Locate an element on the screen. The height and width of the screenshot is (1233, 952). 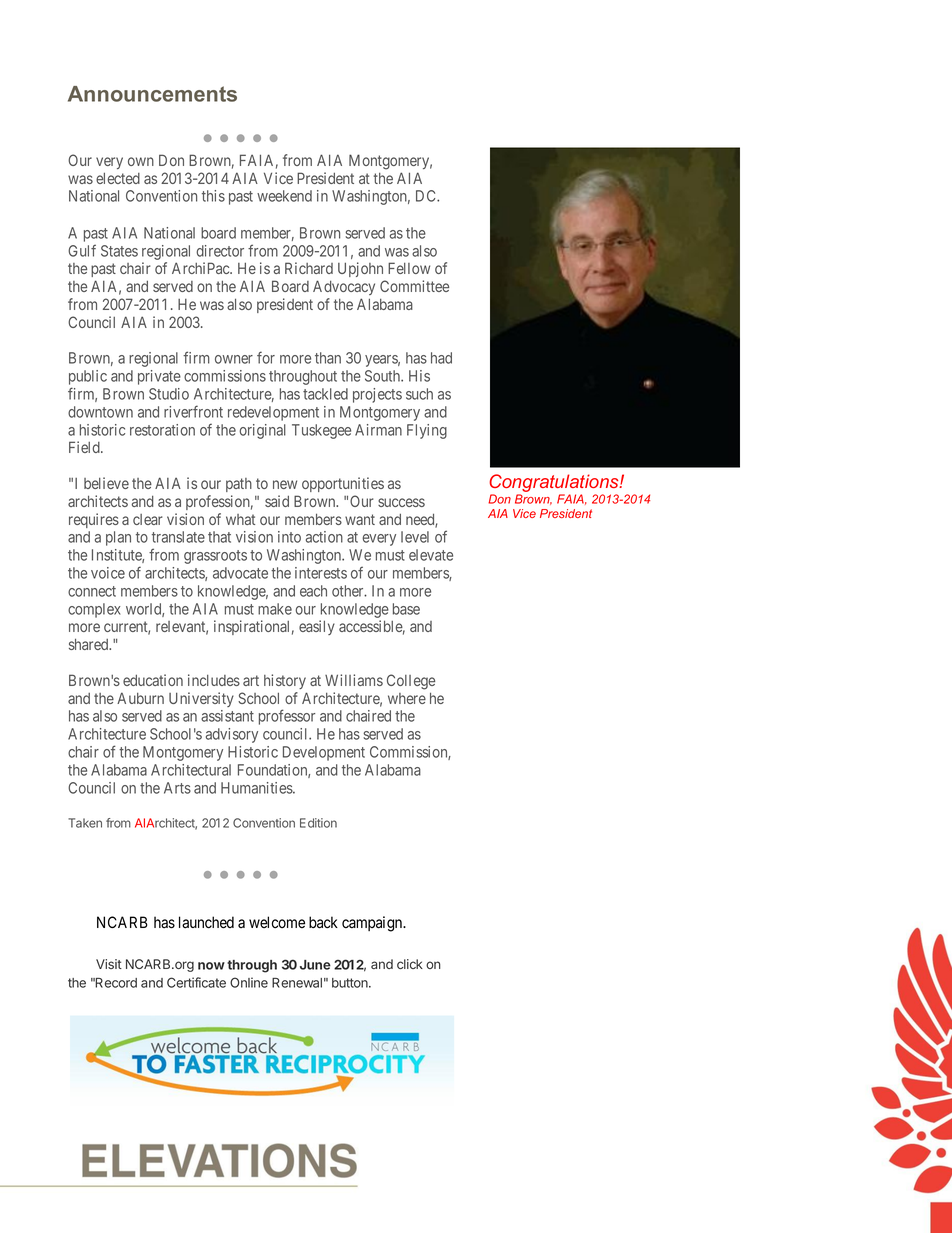
Announcements is located at coordinates (152, 94).
